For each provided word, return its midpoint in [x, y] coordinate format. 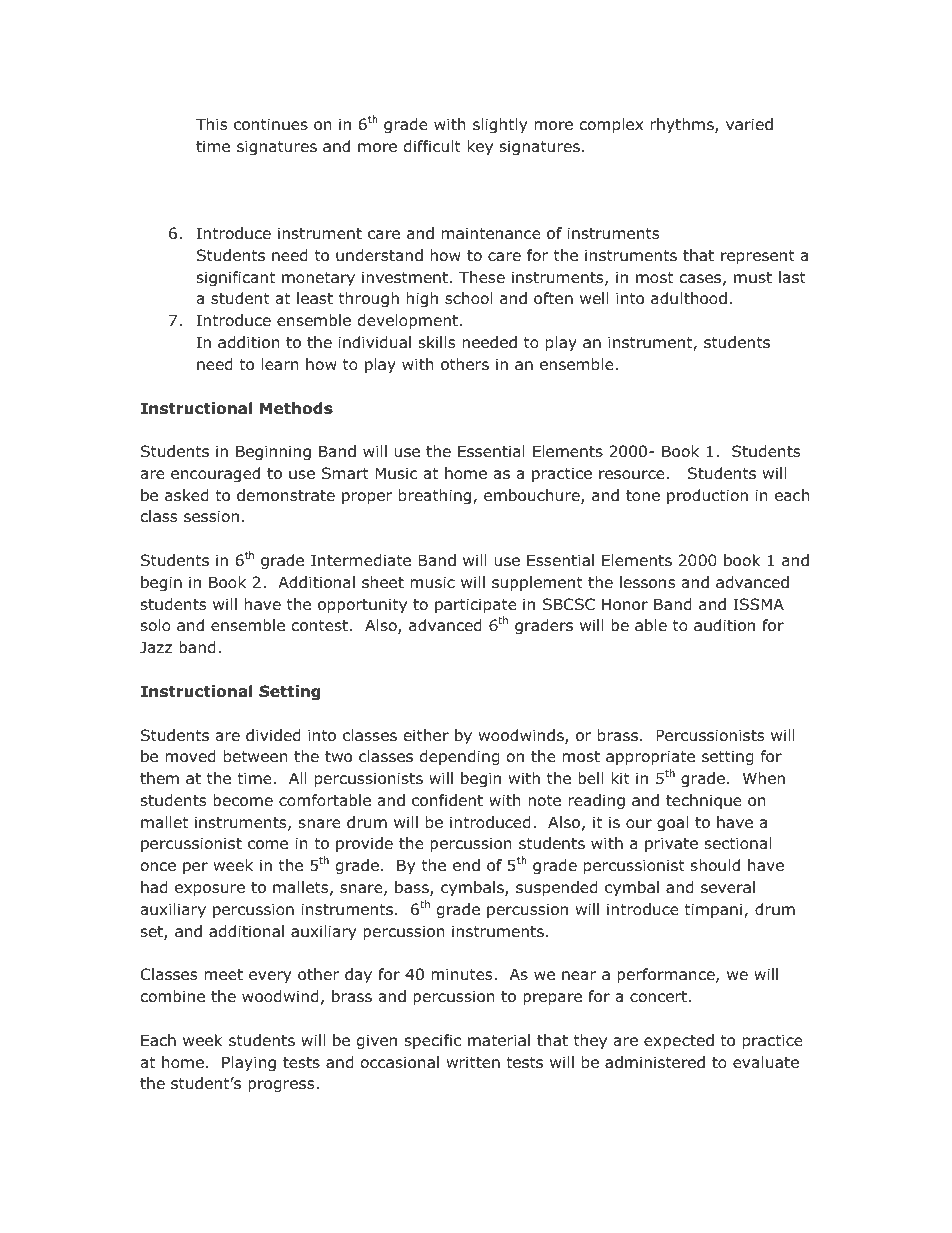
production [707, 496]
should [715, 865]
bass [413, 888]
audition [724, 625]
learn [280, 364]
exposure [210, 890]
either [426, 735]
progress [282, 1086]
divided [273, 735]
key [480, 147]
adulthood [689, 298]
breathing [436, 496]
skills [437, 342]
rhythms [683, 125]
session [211, 516]
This [211, 124]
